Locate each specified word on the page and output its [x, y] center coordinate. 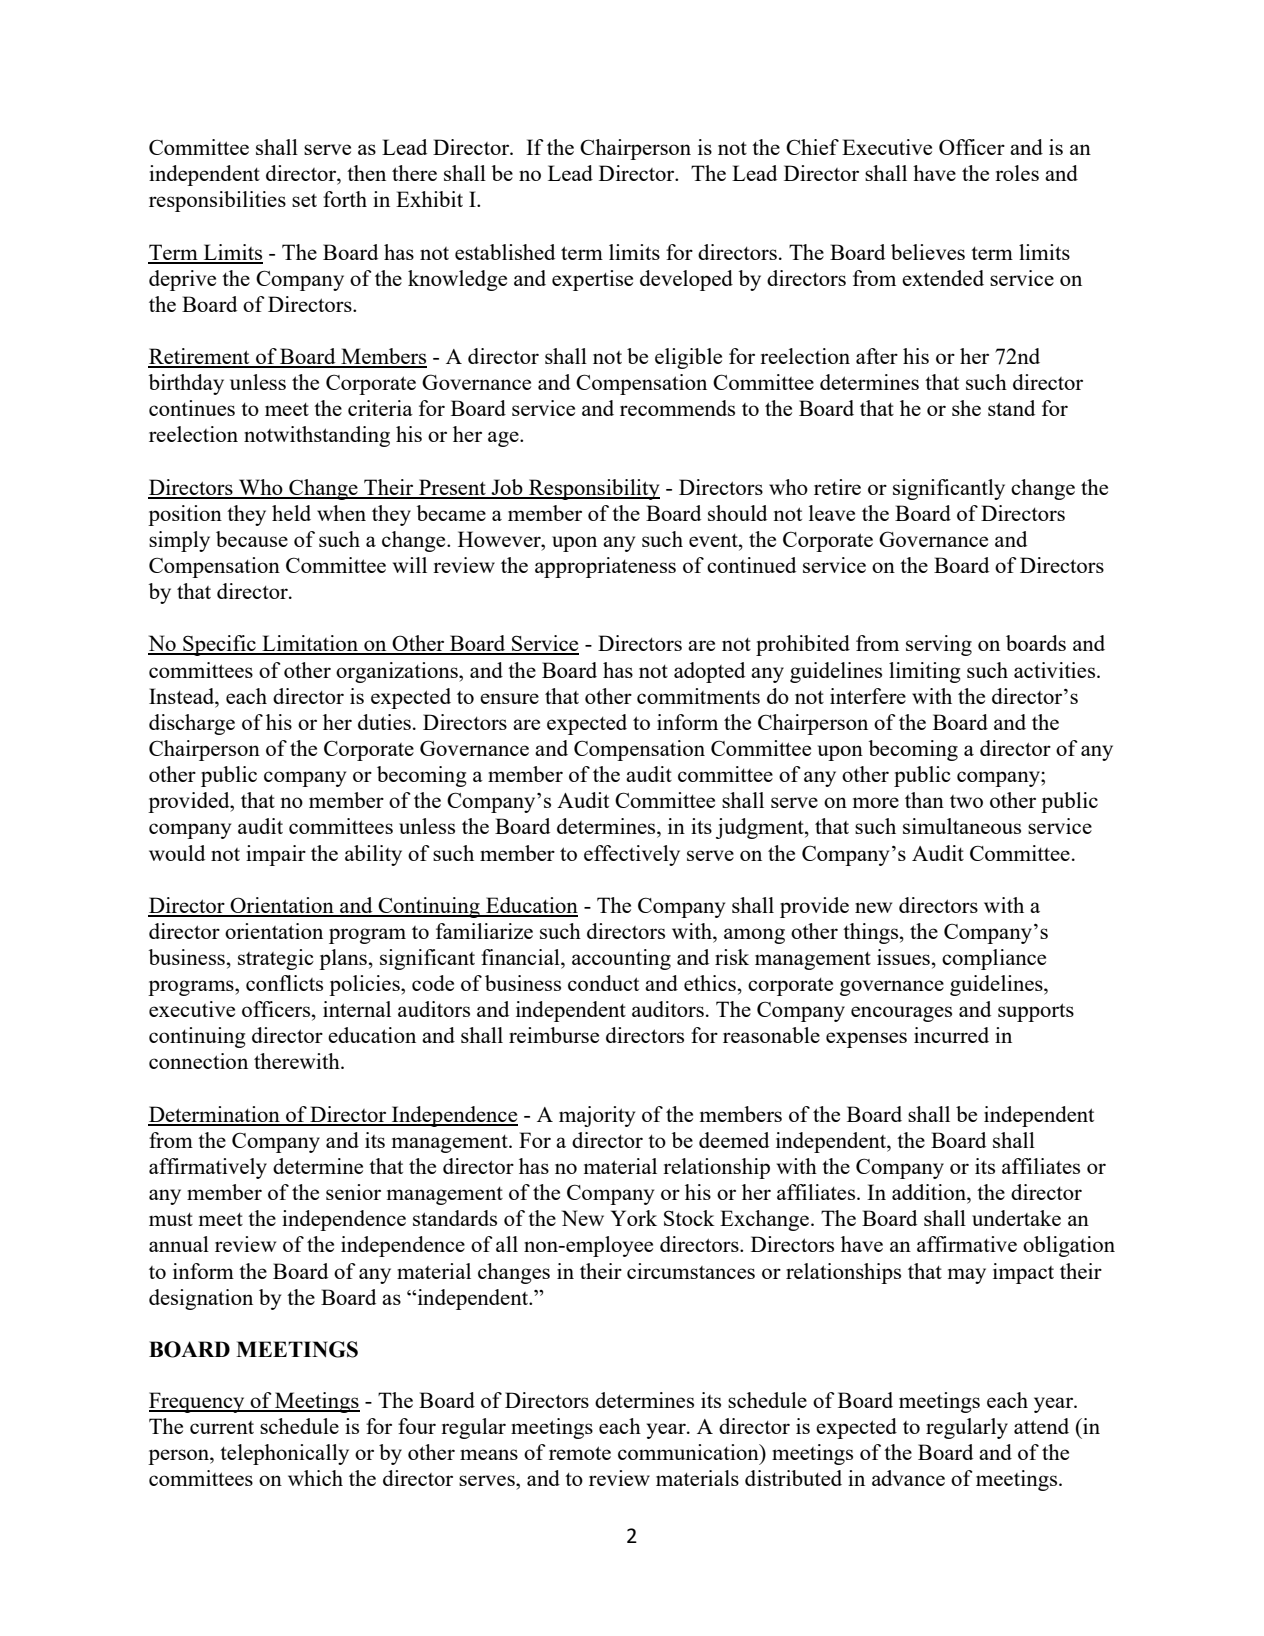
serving [939, 645]
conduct [603, 983]
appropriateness [605, 567]
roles [1017, 173]
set [304, 200]
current [222, 1427]
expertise [592, 280]
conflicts [284, 983]
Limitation [310, 644]
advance [908, 1478]
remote [580, 1453]
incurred [951, 1035]
